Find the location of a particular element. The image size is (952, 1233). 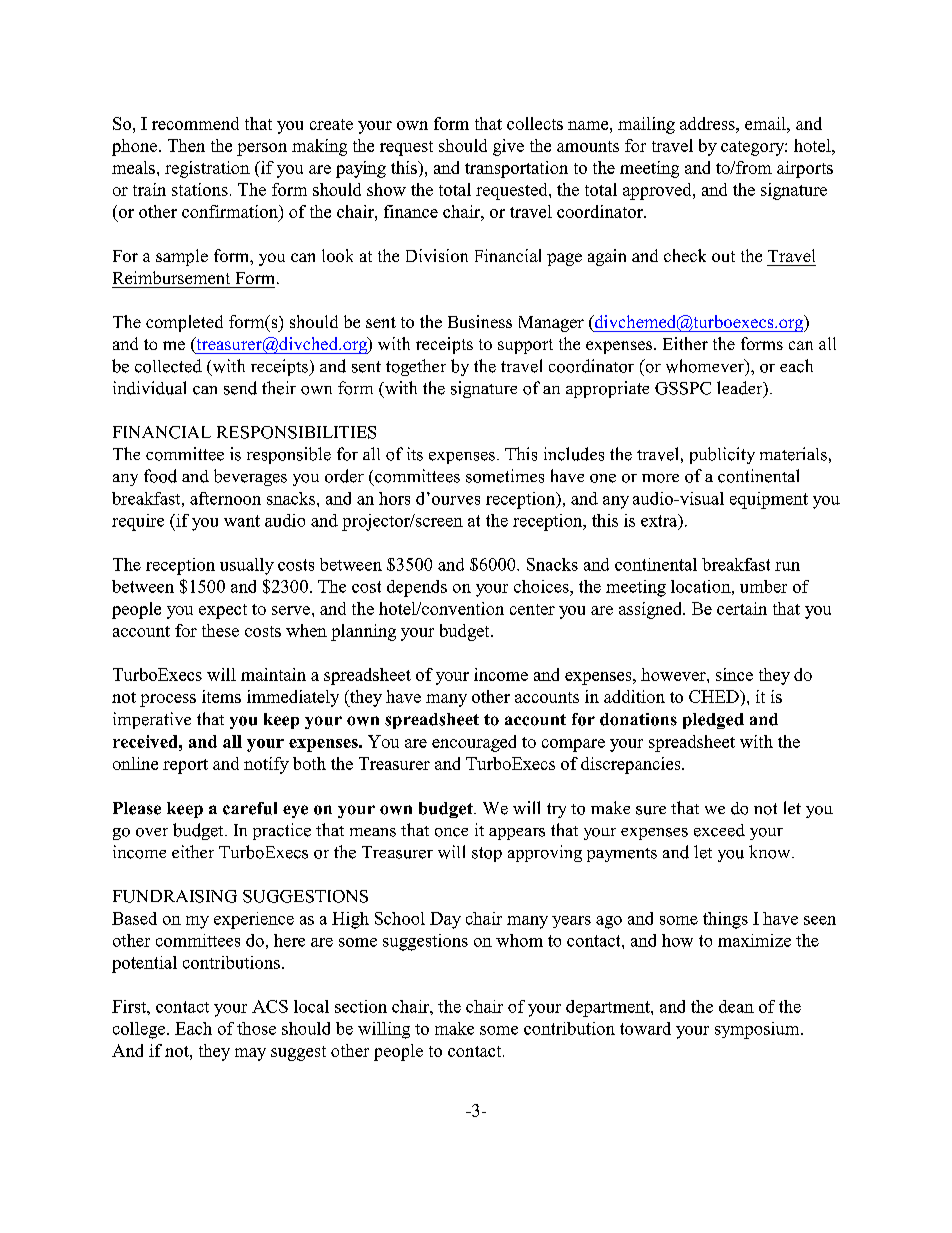

expect is located at coordinates (223, 611).
